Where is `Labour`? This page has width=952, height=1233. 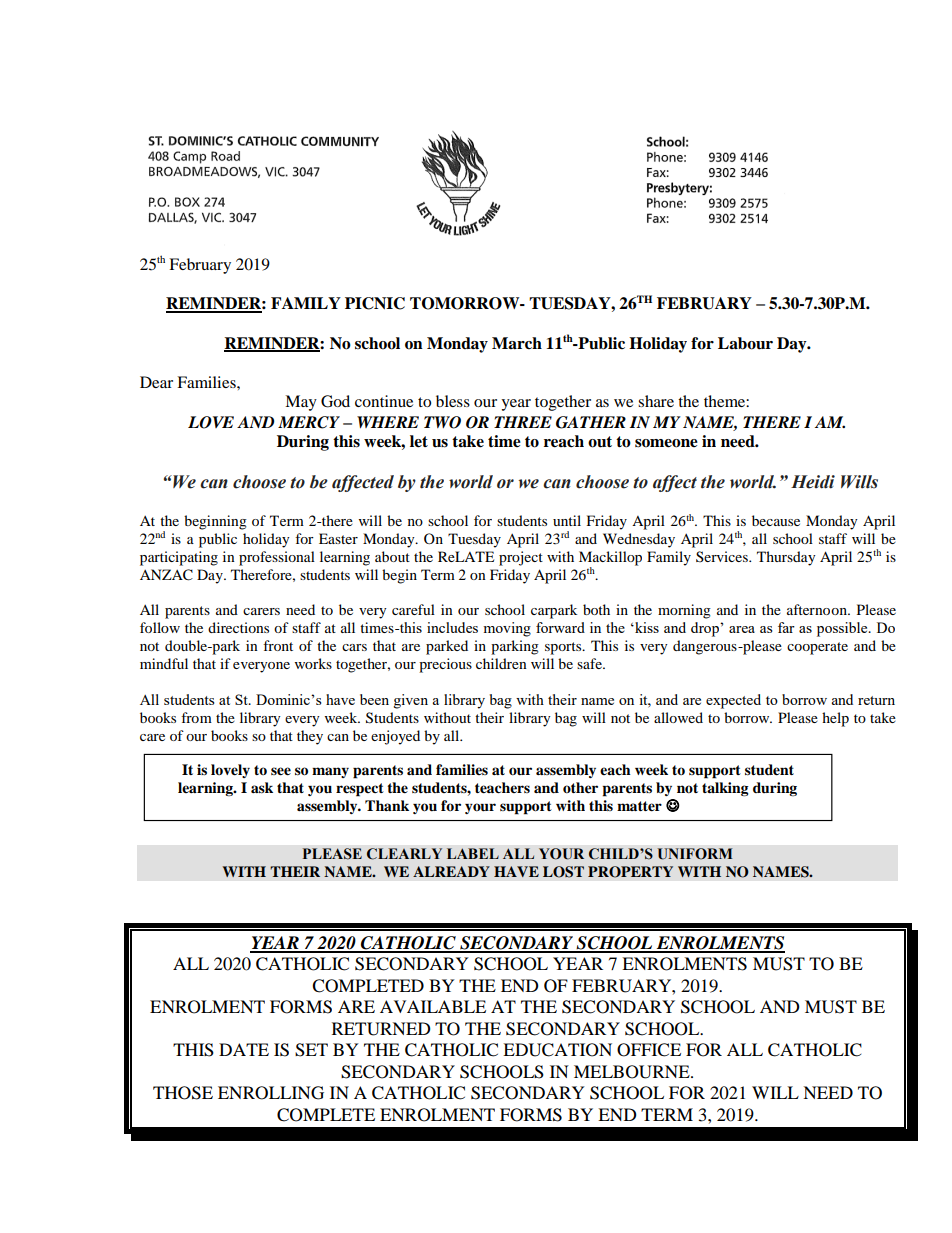
Labour is located at coordinates (745, 343).
